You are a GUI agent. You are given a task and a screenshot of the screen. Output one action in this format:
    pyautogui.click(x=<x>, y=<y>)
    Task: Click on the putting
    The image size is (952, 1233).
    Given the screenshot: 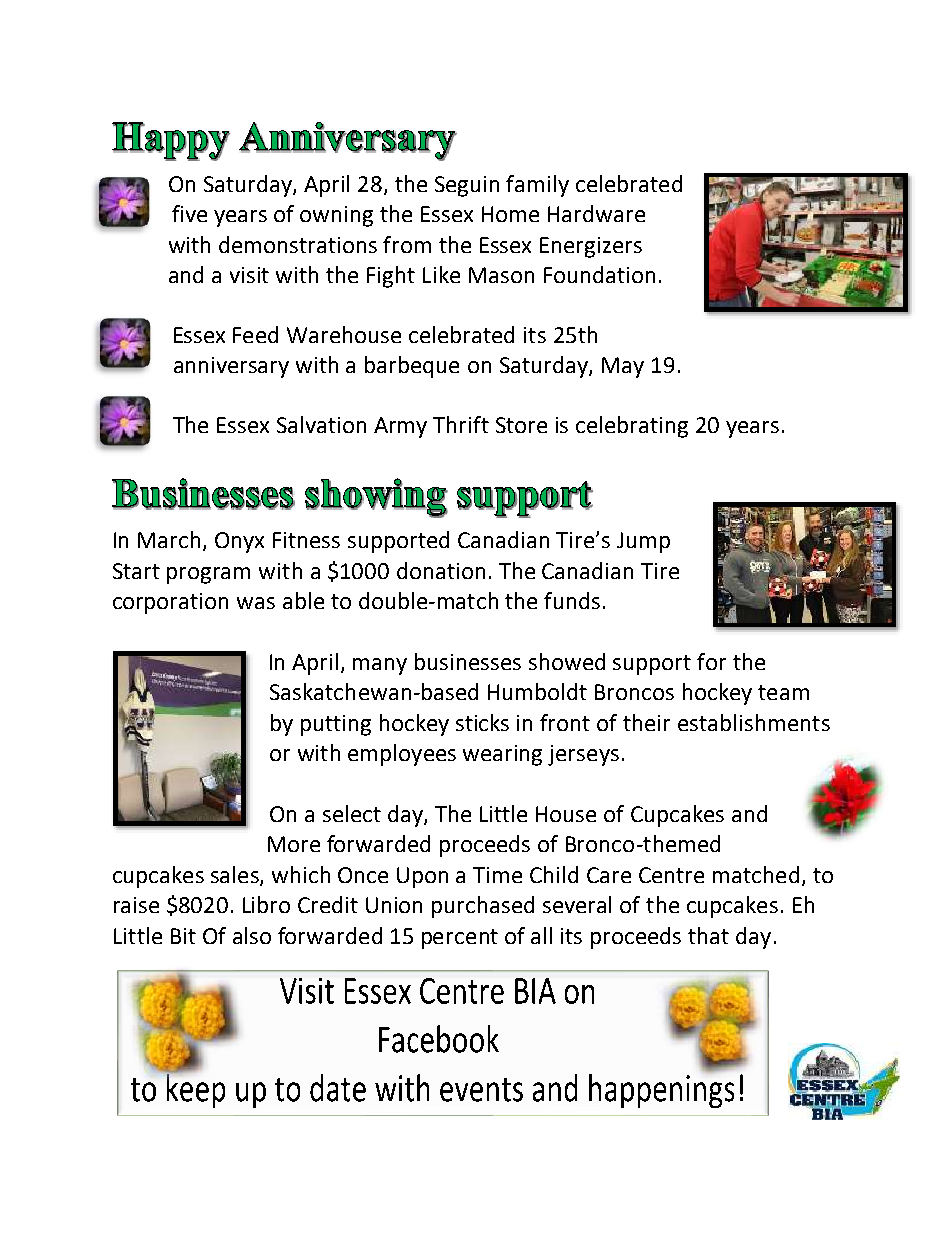 What is the action you would take?
    pyautogui.click(x=336, y=725)
